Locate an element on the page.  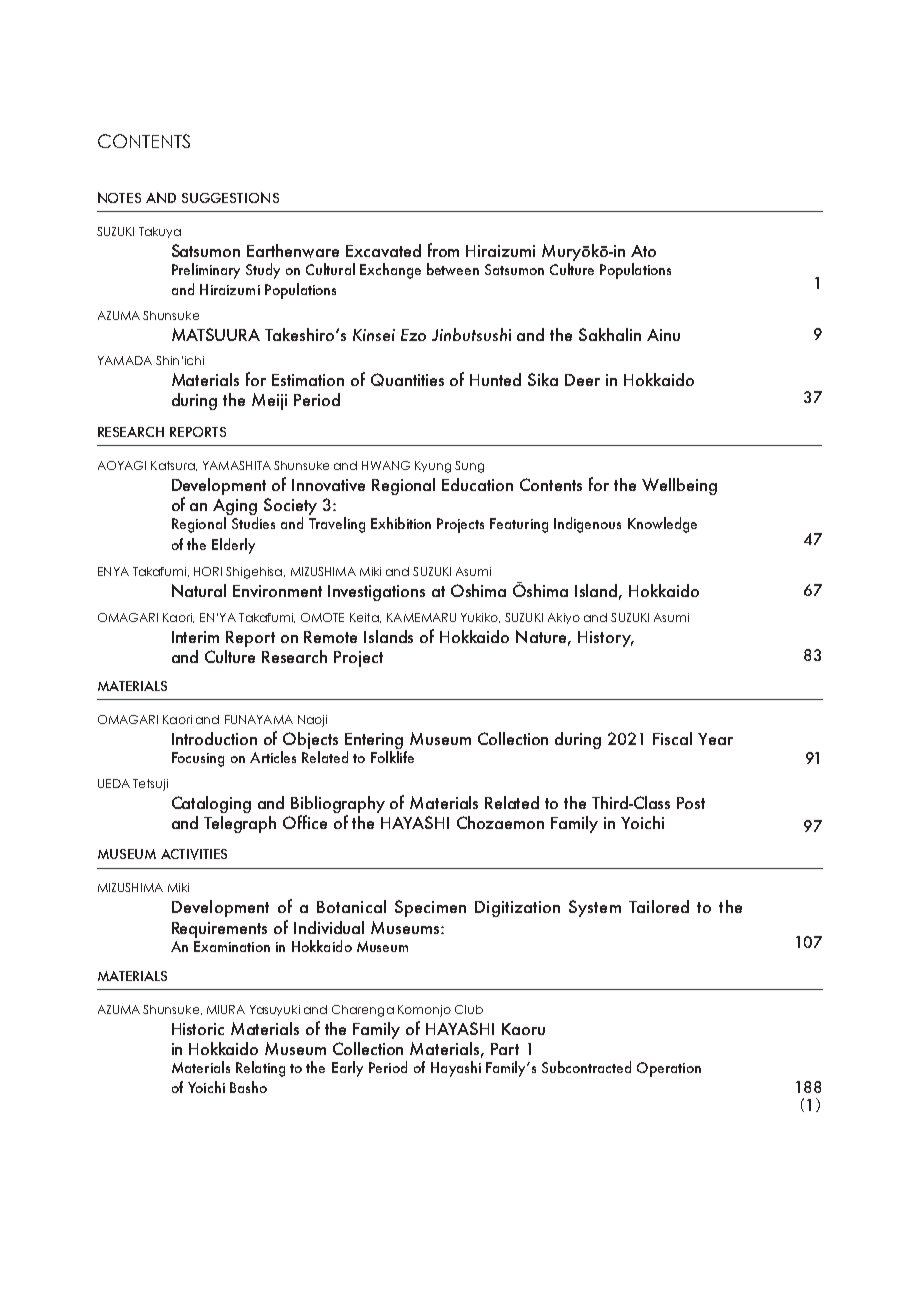
Knowledge is located at coordinates (662, 525).
